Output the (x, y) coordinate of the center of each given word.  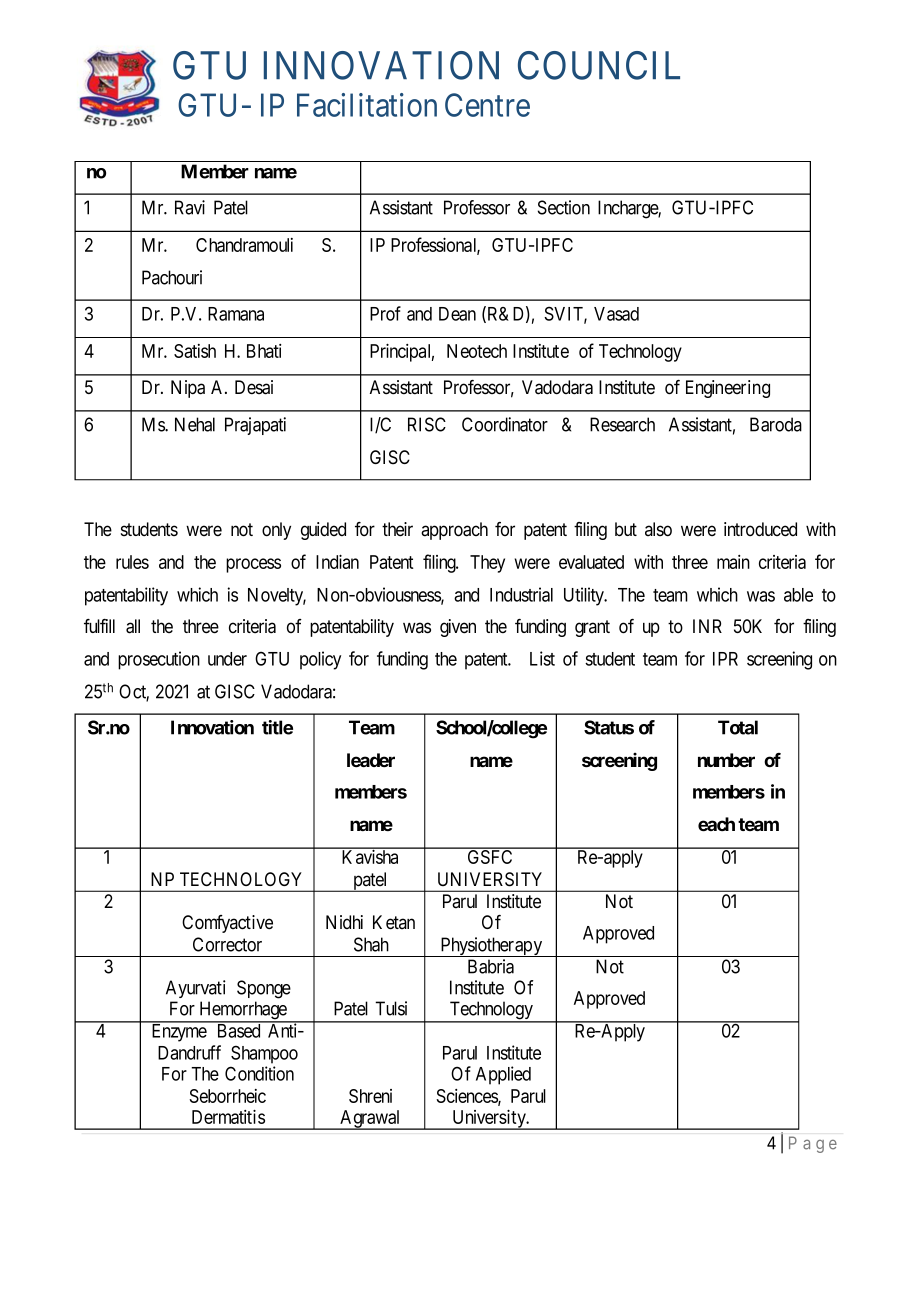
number (726, 760)
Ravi (190, 207)
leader (371, 760)
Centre (487, 105)
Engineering (728, 389)
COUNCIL (599, 65)
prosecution (159, 660)
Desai (254, 387)
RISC (427, 424)
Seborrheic (227, 1096)
